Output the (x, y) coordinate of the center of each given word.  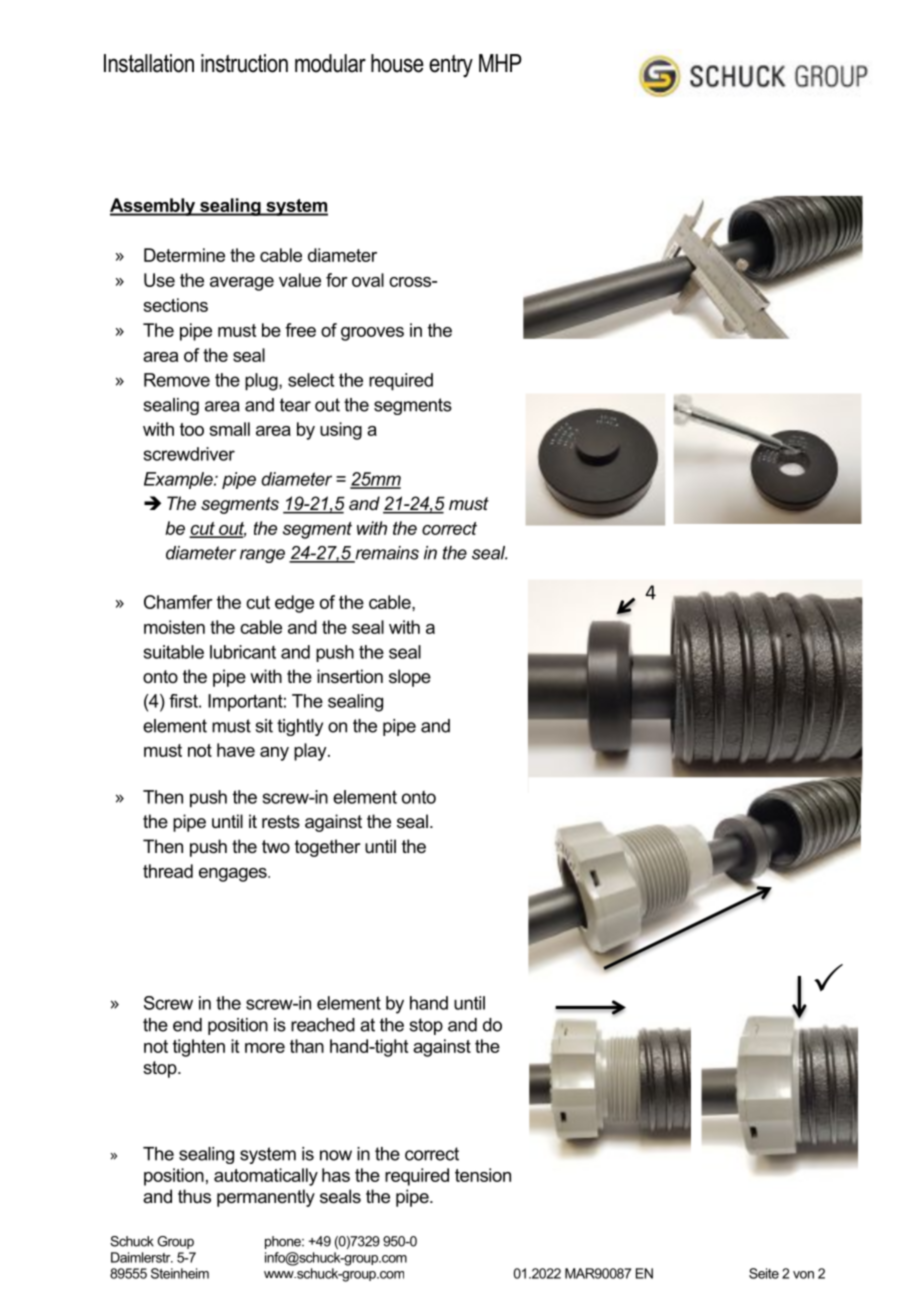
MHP (500, 63)
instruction (244, 63)
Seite (764, 1273)
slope (410, 678)
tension (483, 1175)
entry (451, 66)
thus (194, 1196)
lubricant (243, 652)
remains (386, 554)
